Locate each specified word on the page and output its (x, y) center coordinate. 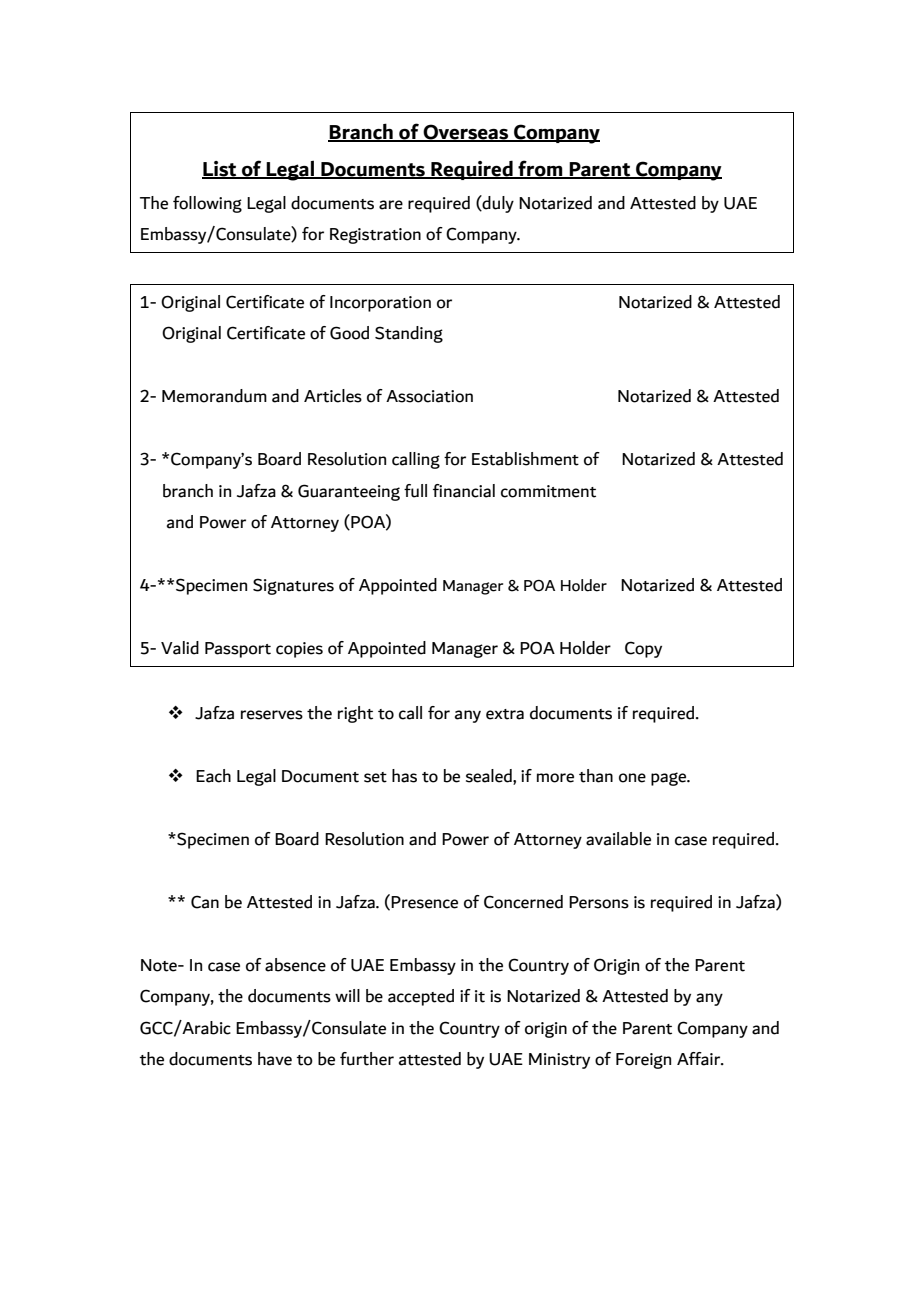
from (540, 169)
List (220, 169)
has (404, 776)
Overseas (466, 133)
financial (464, 491)
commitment (548, 491)
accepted (421, 997)
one (632, 778)
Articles (333, 396)
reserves (272, 715)
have (275, 1059)
